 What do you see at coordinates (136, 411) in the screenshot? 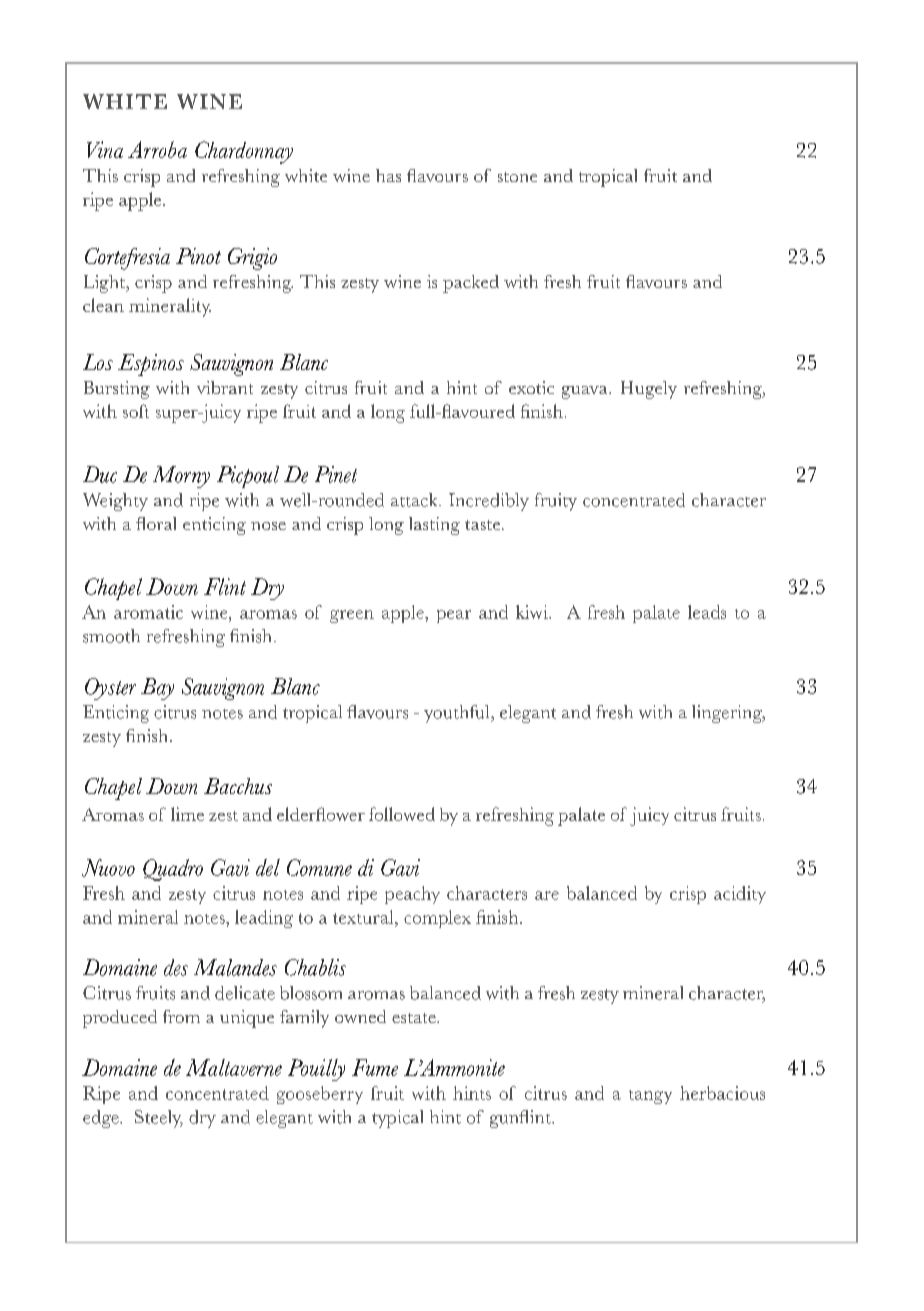
I see `soft` at bounding box center [136, 411].
